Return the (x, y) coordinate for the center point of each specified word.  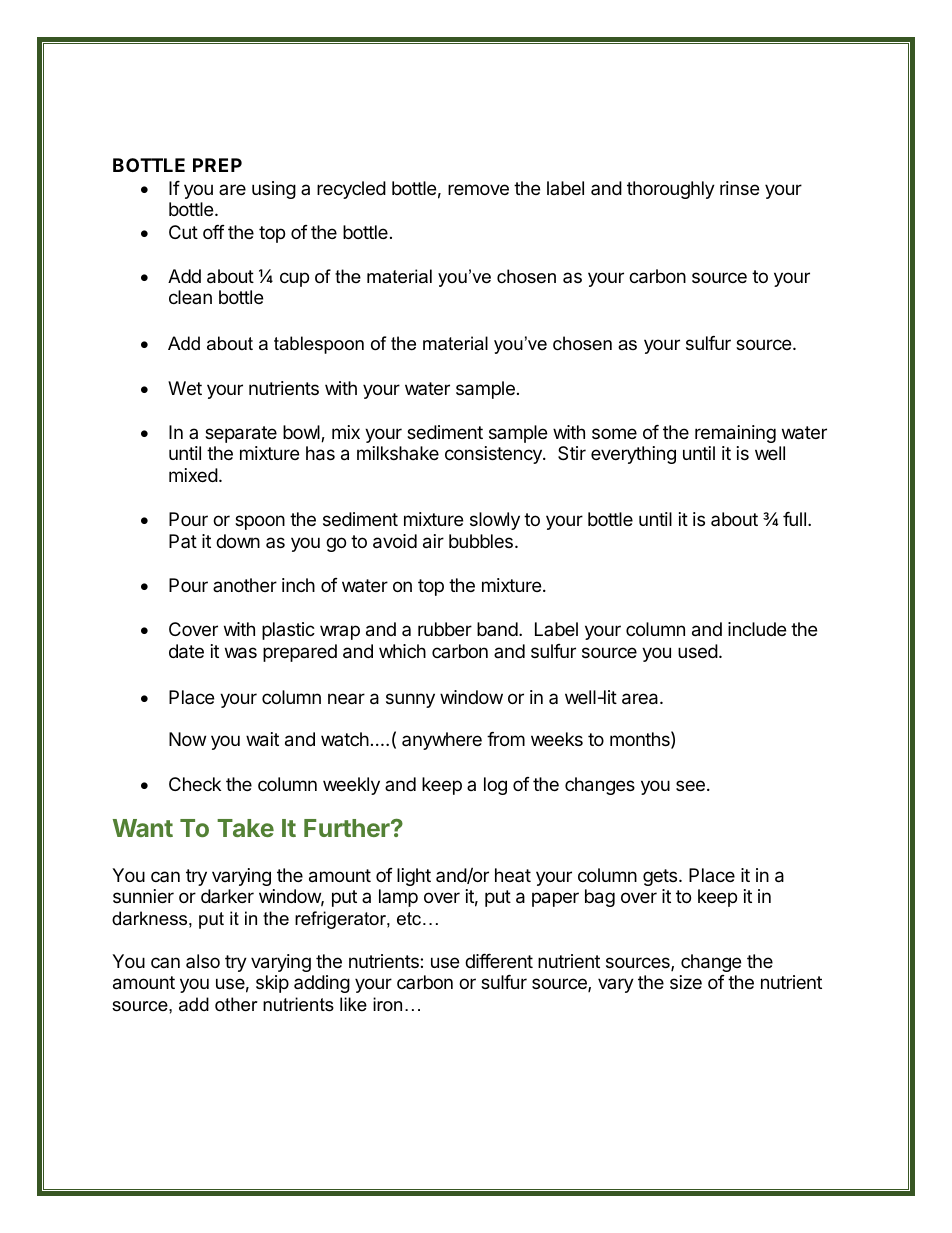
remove (478, 189)
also (203, 961)
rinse (739, 188)
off (214, 232)
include (757, 629)
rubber (445, 629)
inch (298, 585)
